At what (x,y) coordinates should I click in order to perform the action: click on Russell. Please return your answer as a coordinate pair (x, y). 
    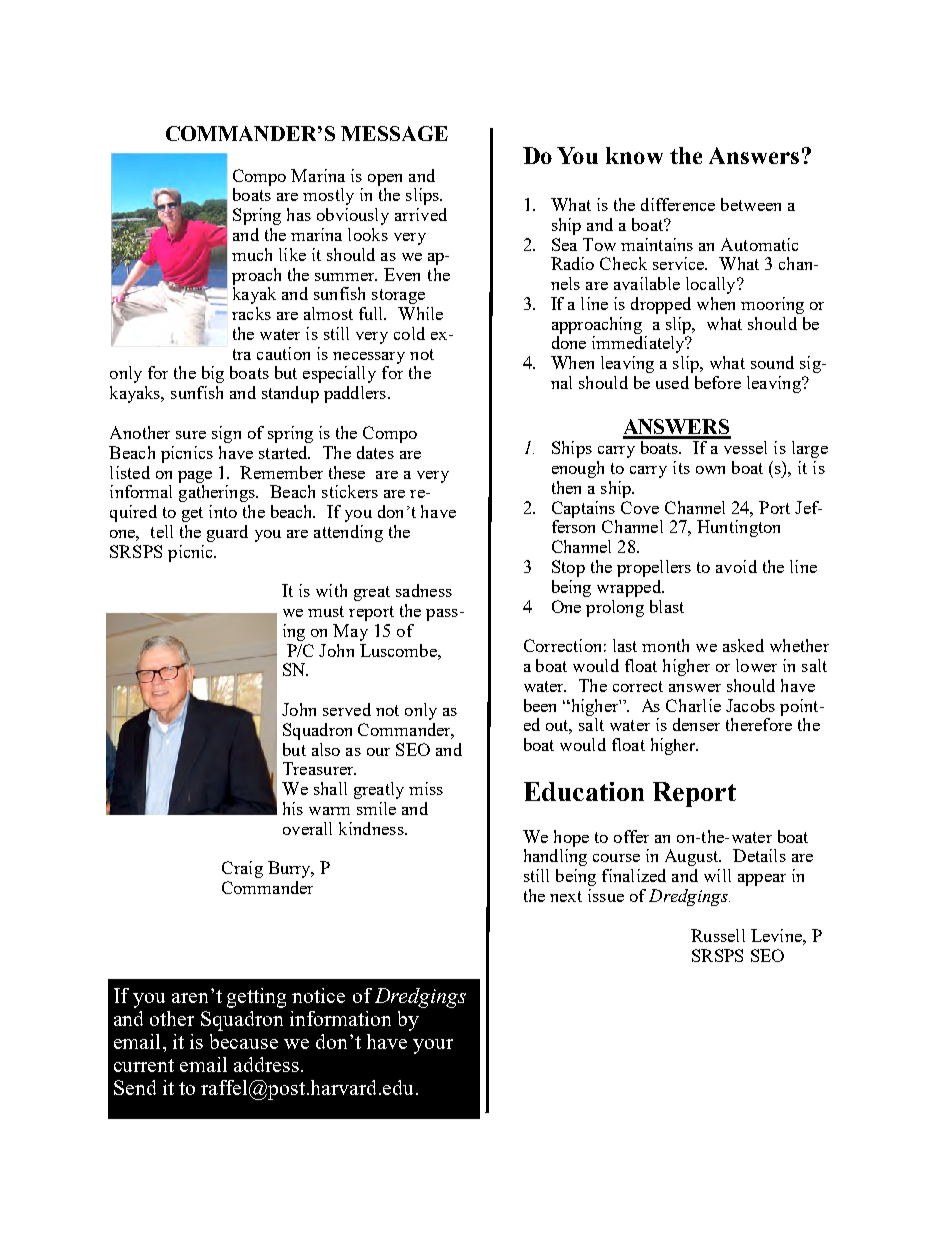
    Looking at the image, I should click on (718, 935).
